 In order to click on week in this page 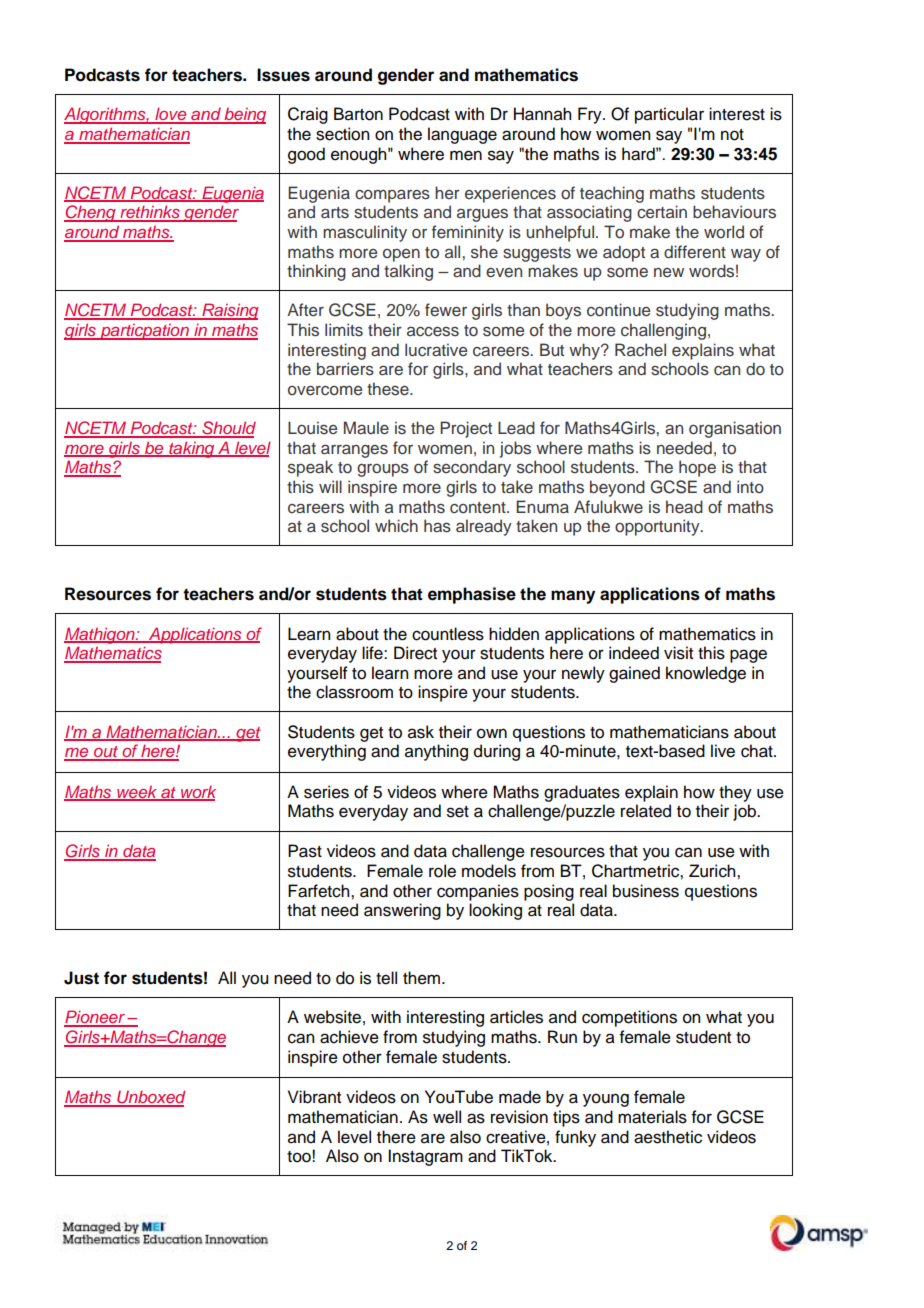, I will do `click(137, 793)`.
